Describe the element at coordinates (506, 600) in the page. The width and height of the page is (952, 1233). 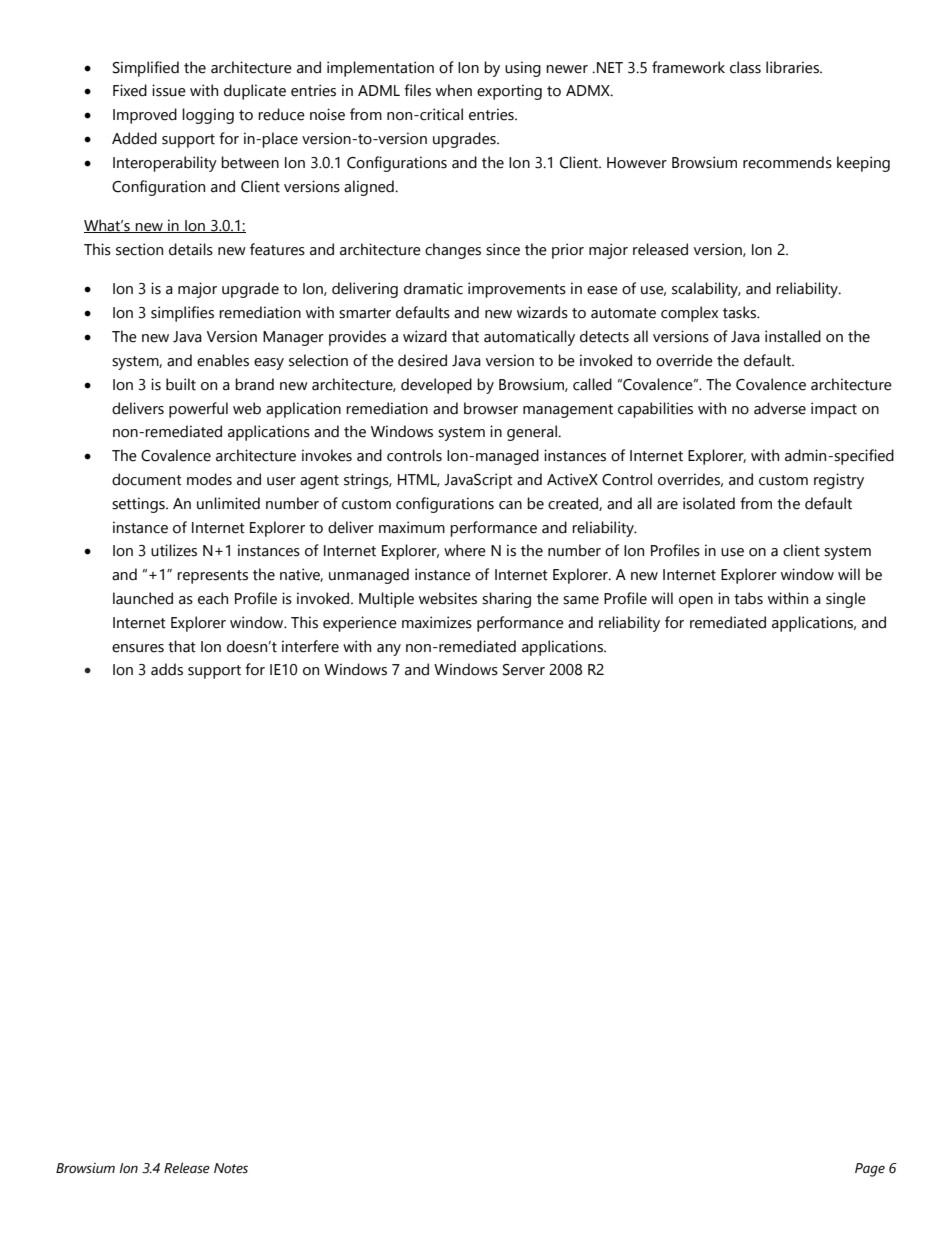
I see `sharing` at that location.
